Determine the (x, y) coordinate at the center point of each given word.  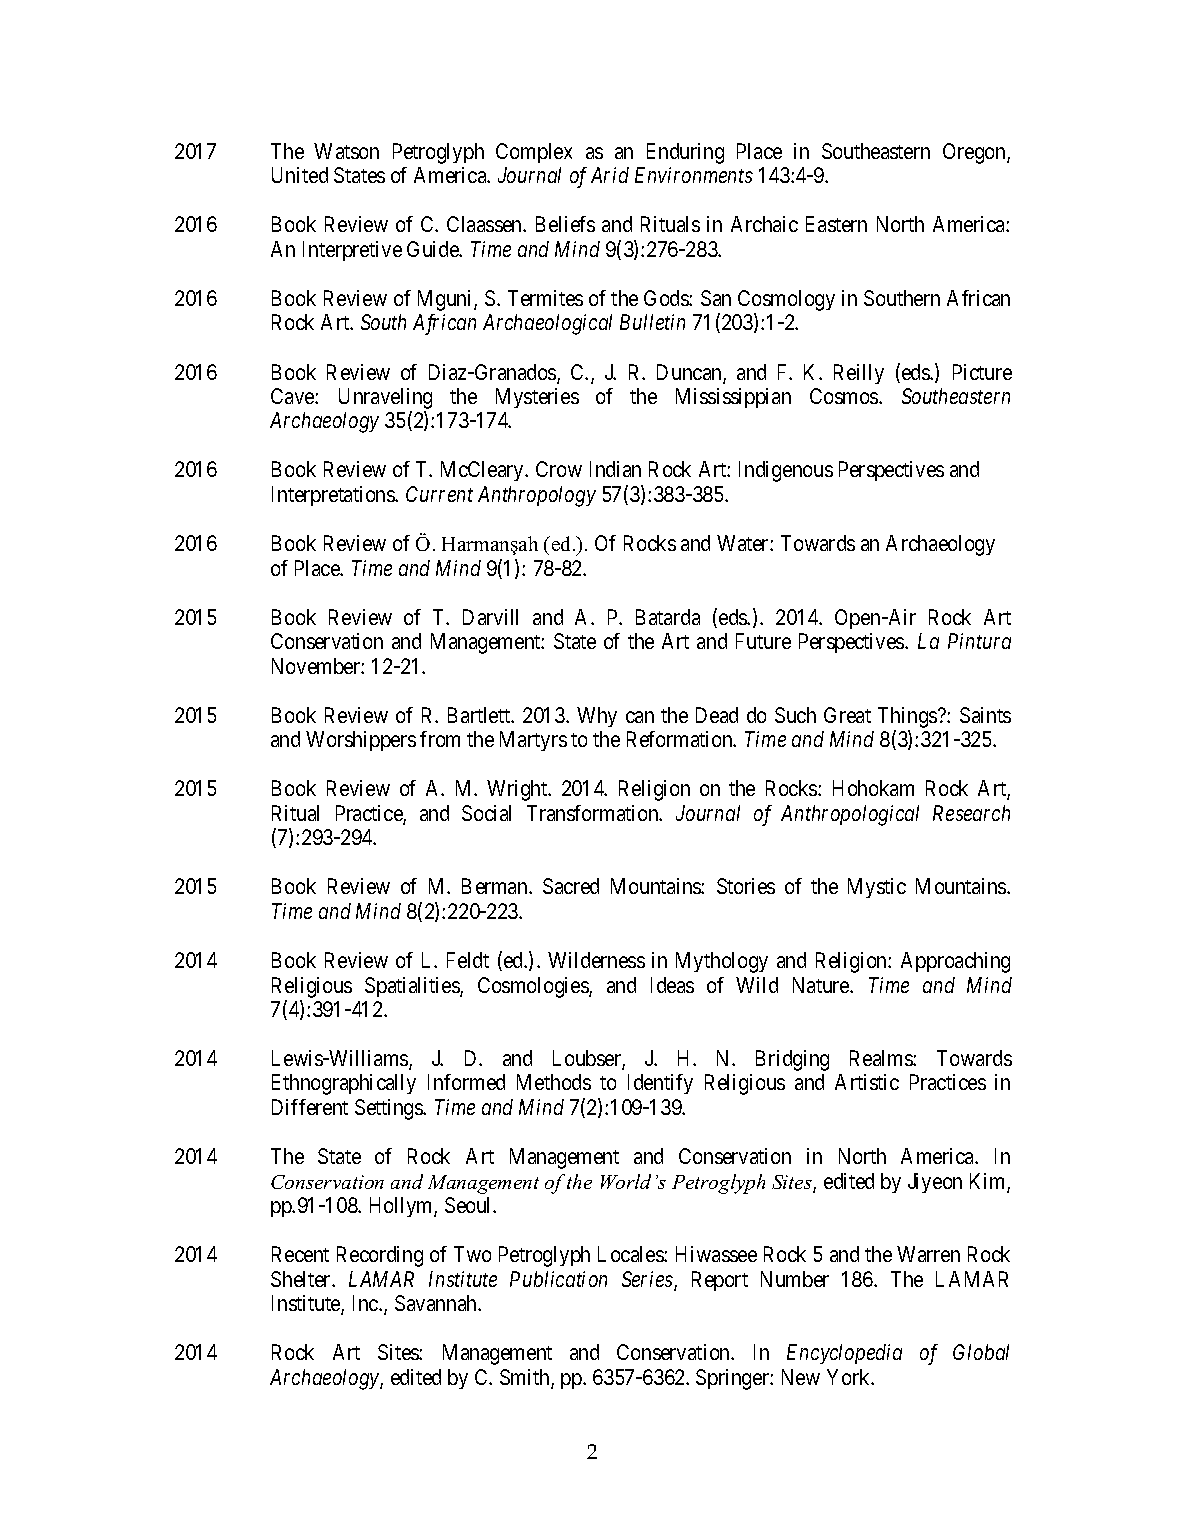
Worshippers (361, 741)
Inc (366, 1303)
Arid (610, 175)
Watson (346, 151)
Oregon (975, 153)
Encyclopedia (844, 1354)
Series (648, 1280)
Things (908, 717)
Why (597, 717)
